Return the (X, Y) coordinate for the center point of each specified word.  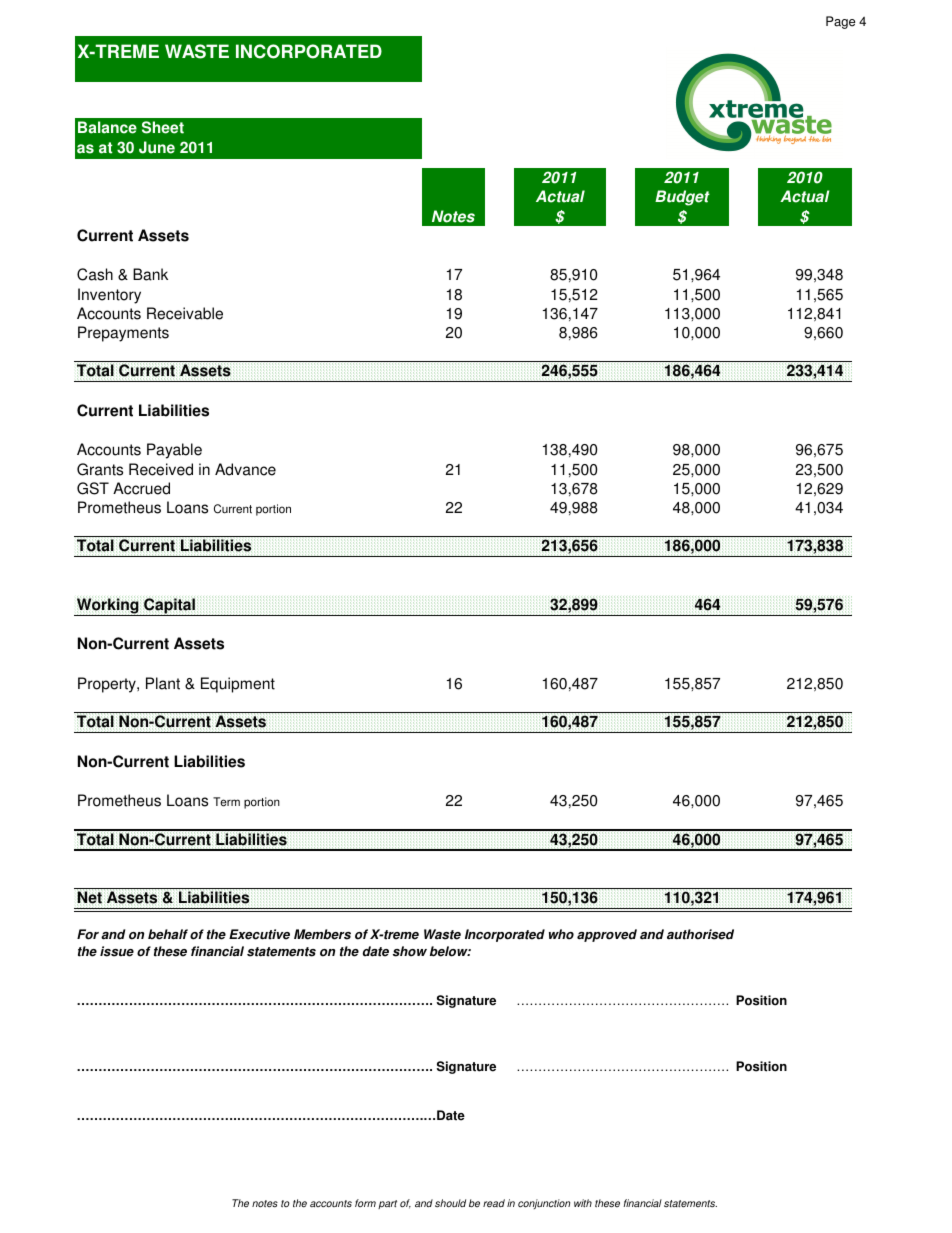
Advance (245, 469)
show (410, 951)
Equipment (238, 685)
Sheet (163, 127)
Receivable (185, 313)
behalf (168, 934)
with (583, 1203)
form (365, 1203)
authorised (700, 934)
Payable (174, 451)
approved (607, 935)
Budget (682, 198)
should (450, 1203)
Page (840, 22)
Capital (169, 606)
